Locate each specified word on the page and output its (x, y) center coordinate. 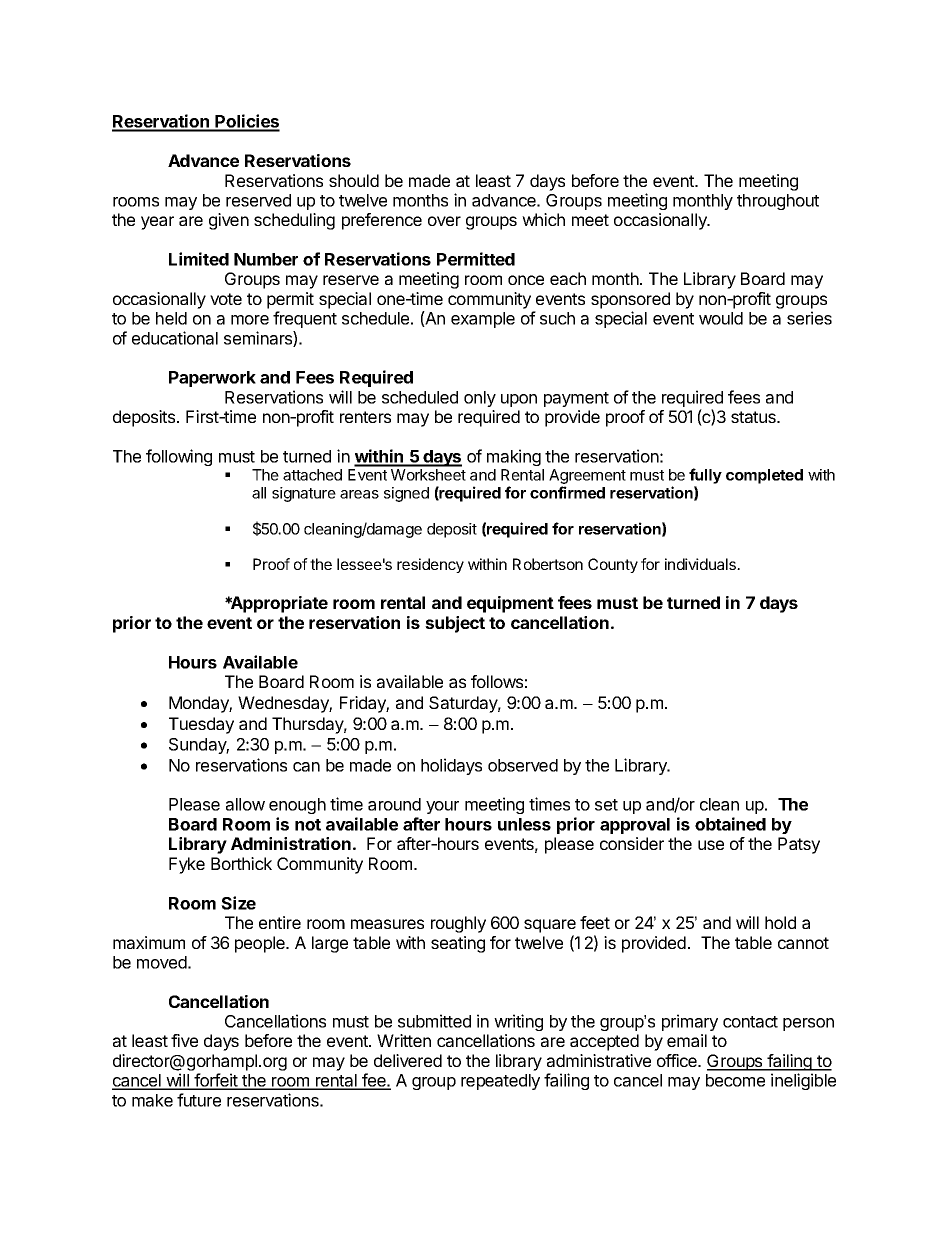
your (442, 807)
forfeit (216, 1081)
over (444, 221)
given (229, 221)
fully (705, 477)
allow (245, 804)
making (514, 457)
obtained (730, 824)
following (179, 457)
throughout (778, 202)
